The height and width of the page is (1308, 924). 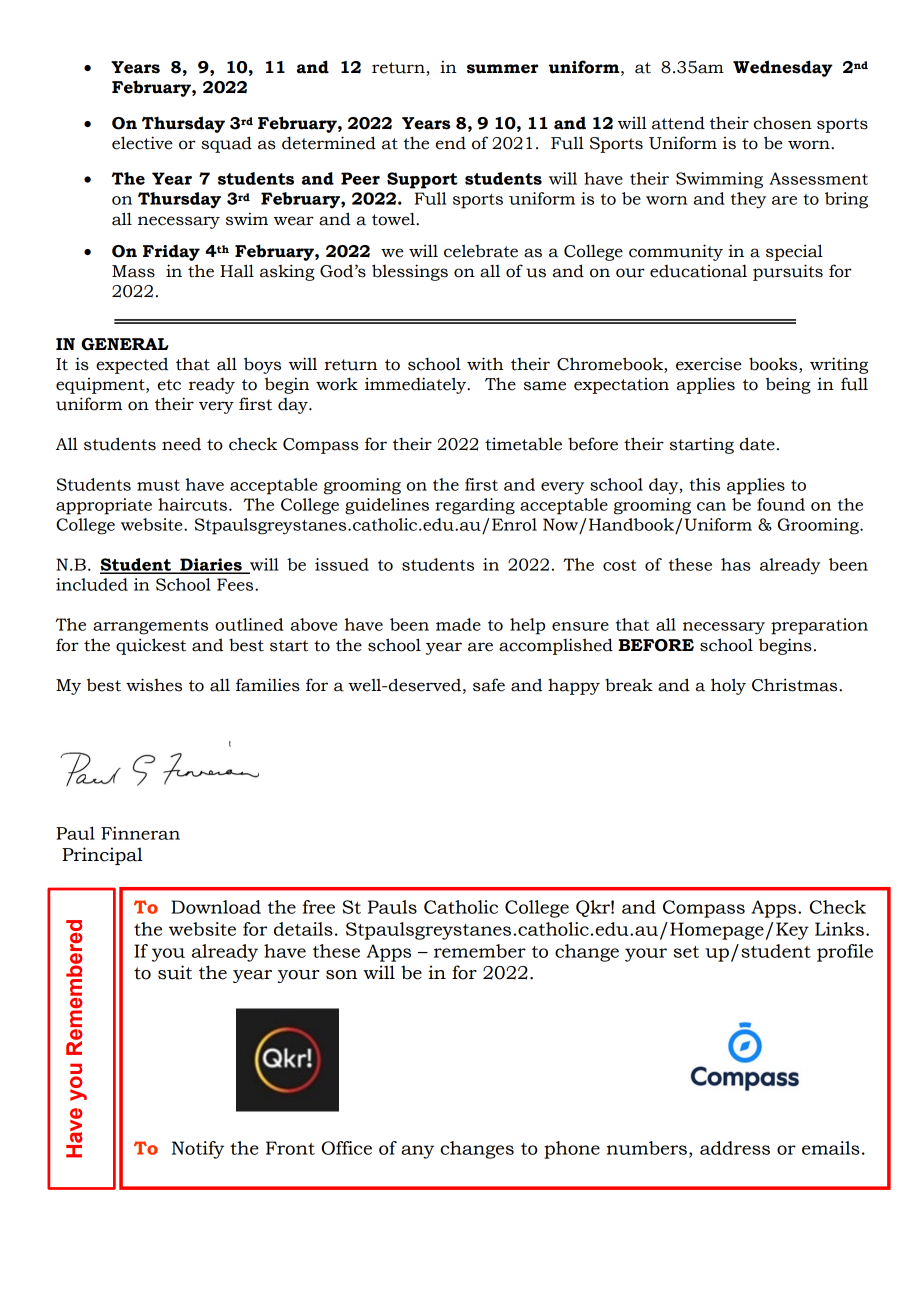 I want to click on Notify, so click(x=198, y=1150).
